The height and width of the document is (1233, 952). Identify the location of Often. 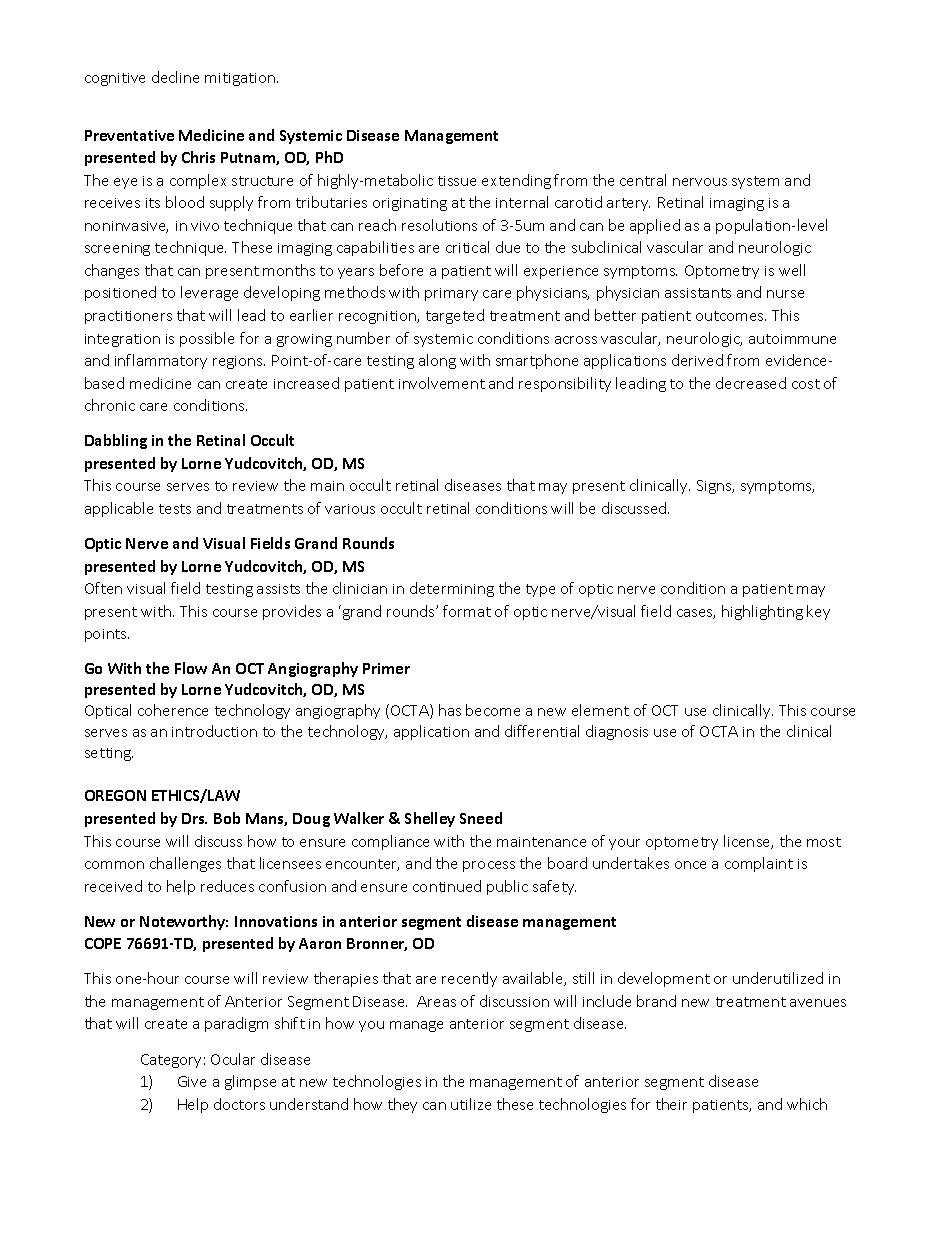
(103, 588).
